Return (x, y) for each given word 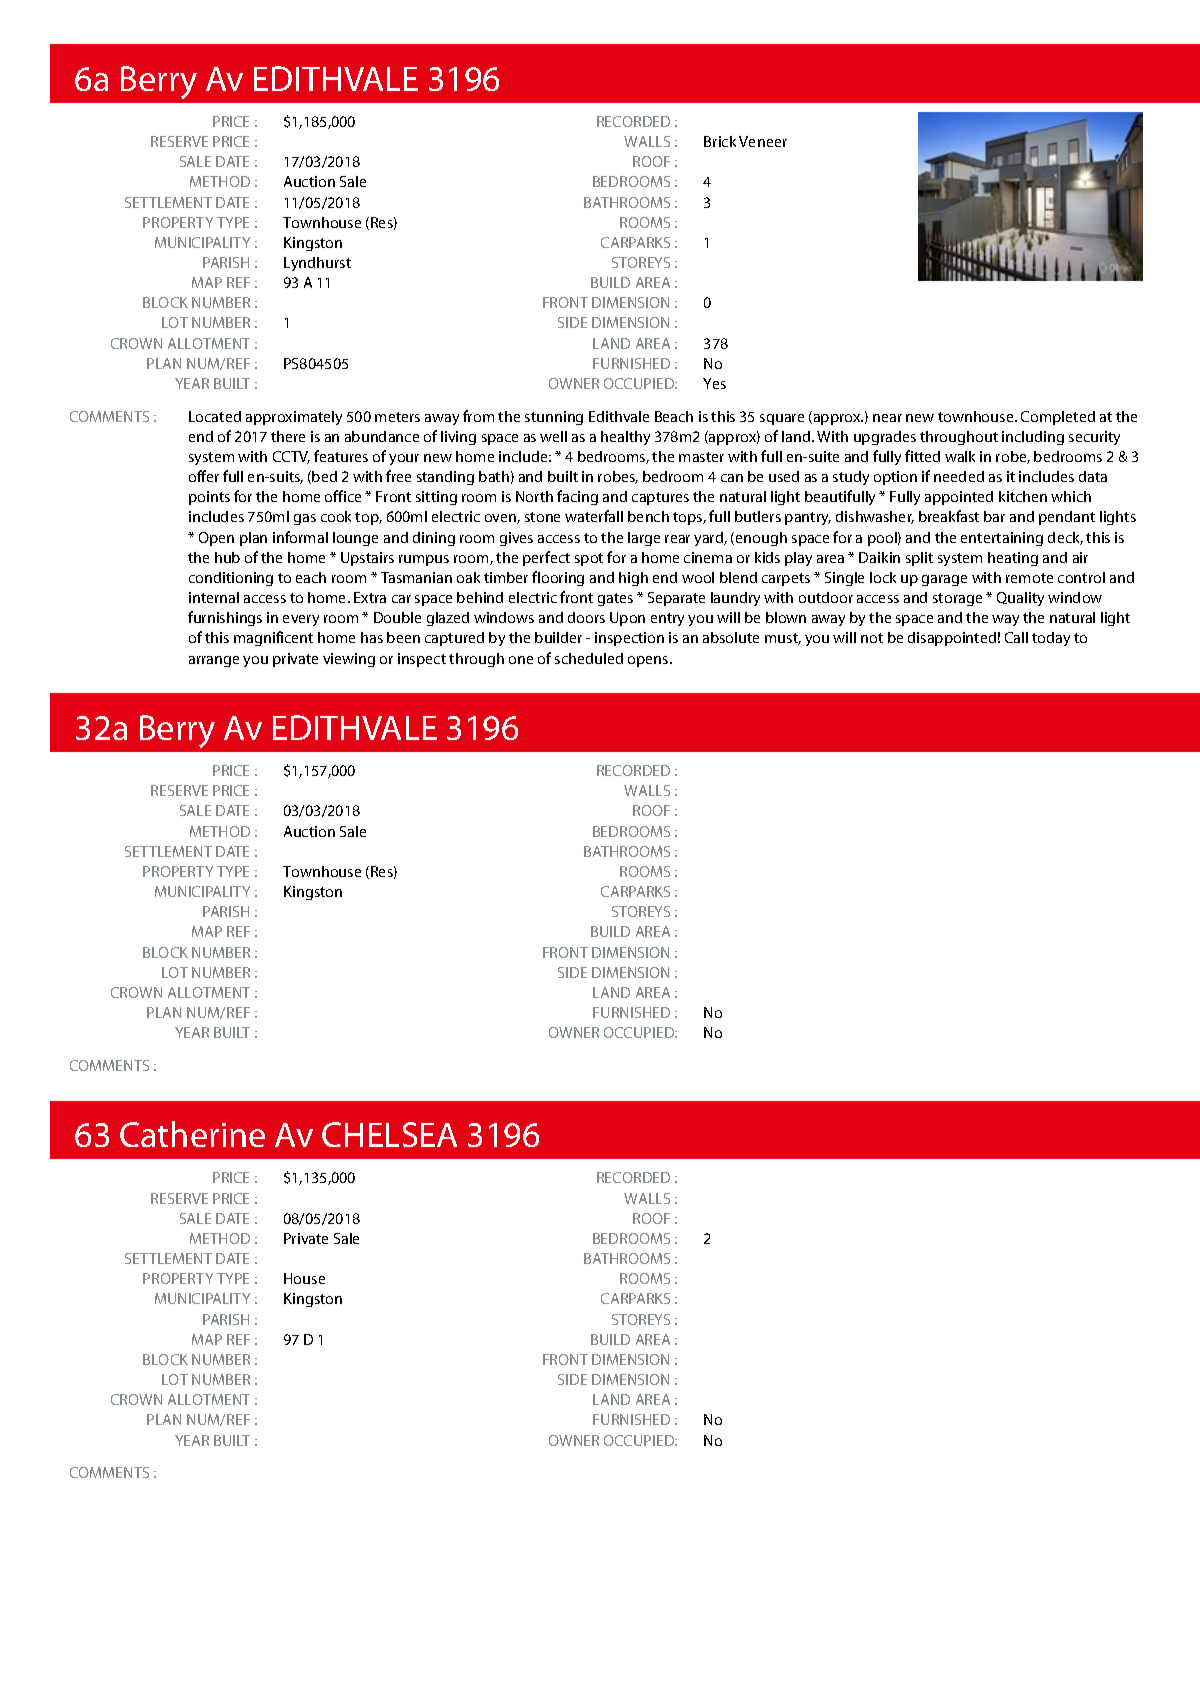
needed (959, 476)
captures (660, 498)
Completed (1058, 418)
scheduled (589, 658)
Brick (720, 141)
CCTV (291, 457)
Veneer (763, 141)
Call (1016, 637)
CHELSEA (389, 1134)
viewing (349, 660)
